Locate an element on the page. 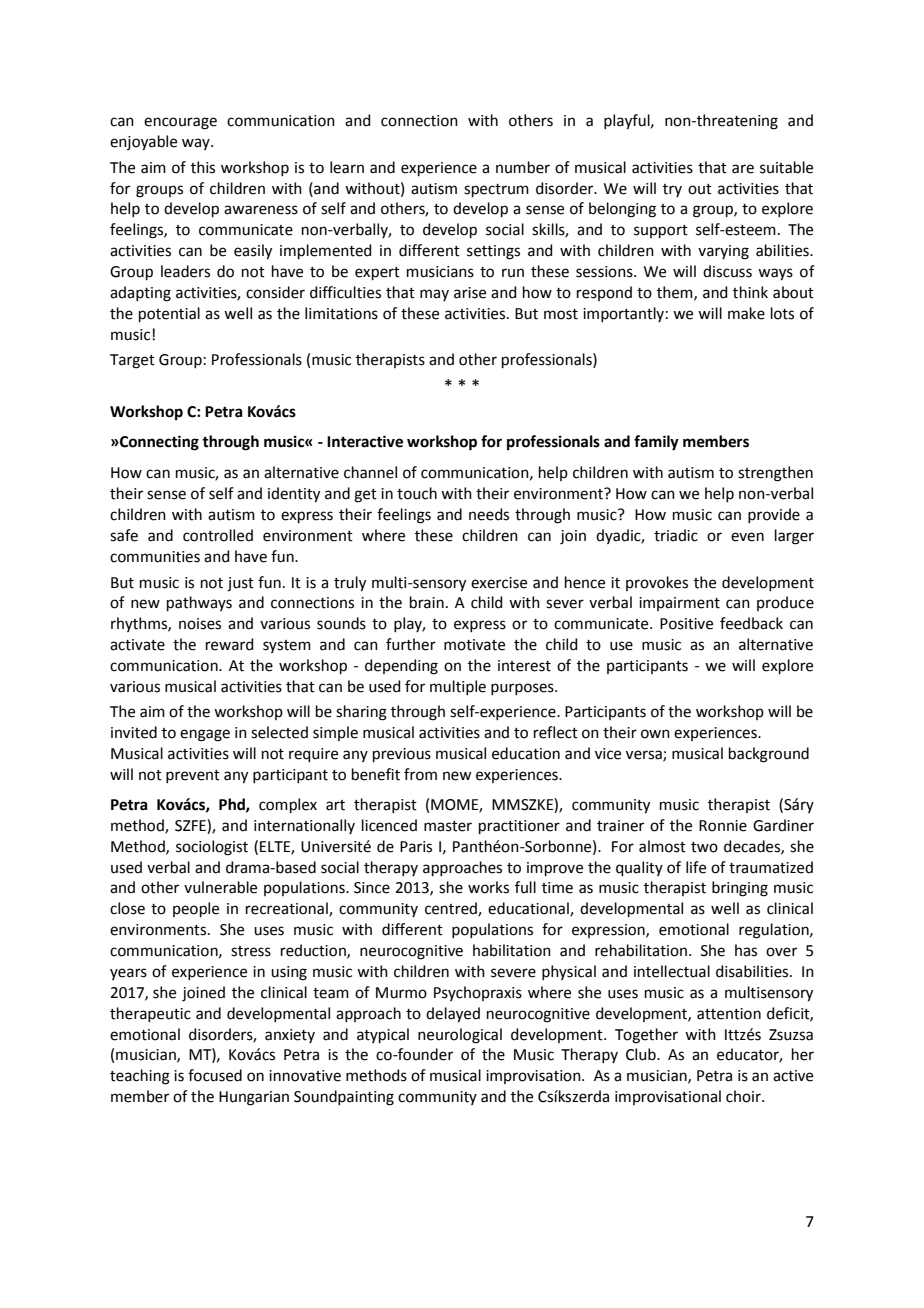 This page has width=924, height=1308. engage is located at coordinates (205, 735).
